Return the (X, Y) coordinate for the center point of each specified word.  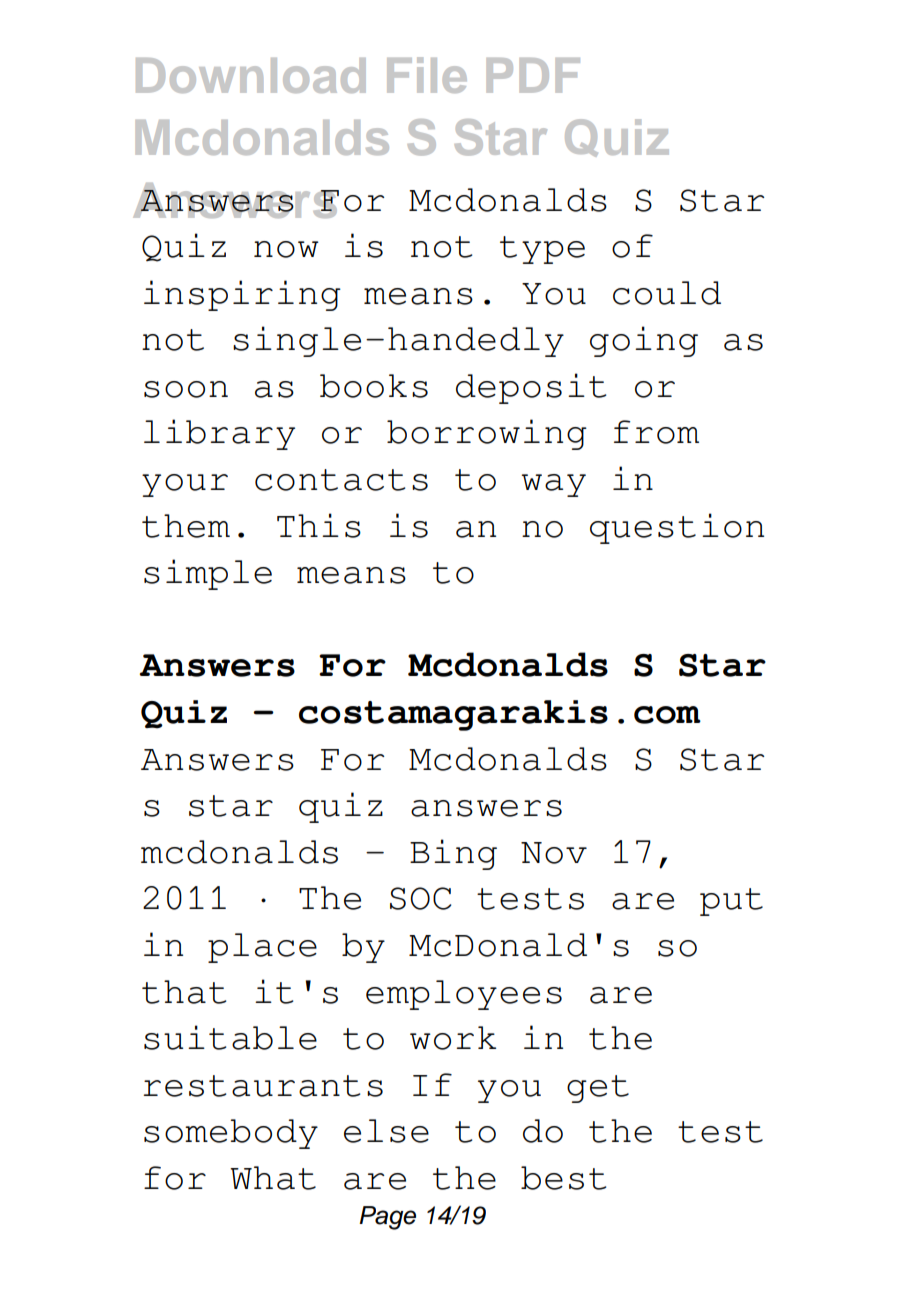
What (273, 1178)
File (427, 75)
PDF (533, 75)
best (564, 1178)
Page (387, 1218)
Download (251, 75)
